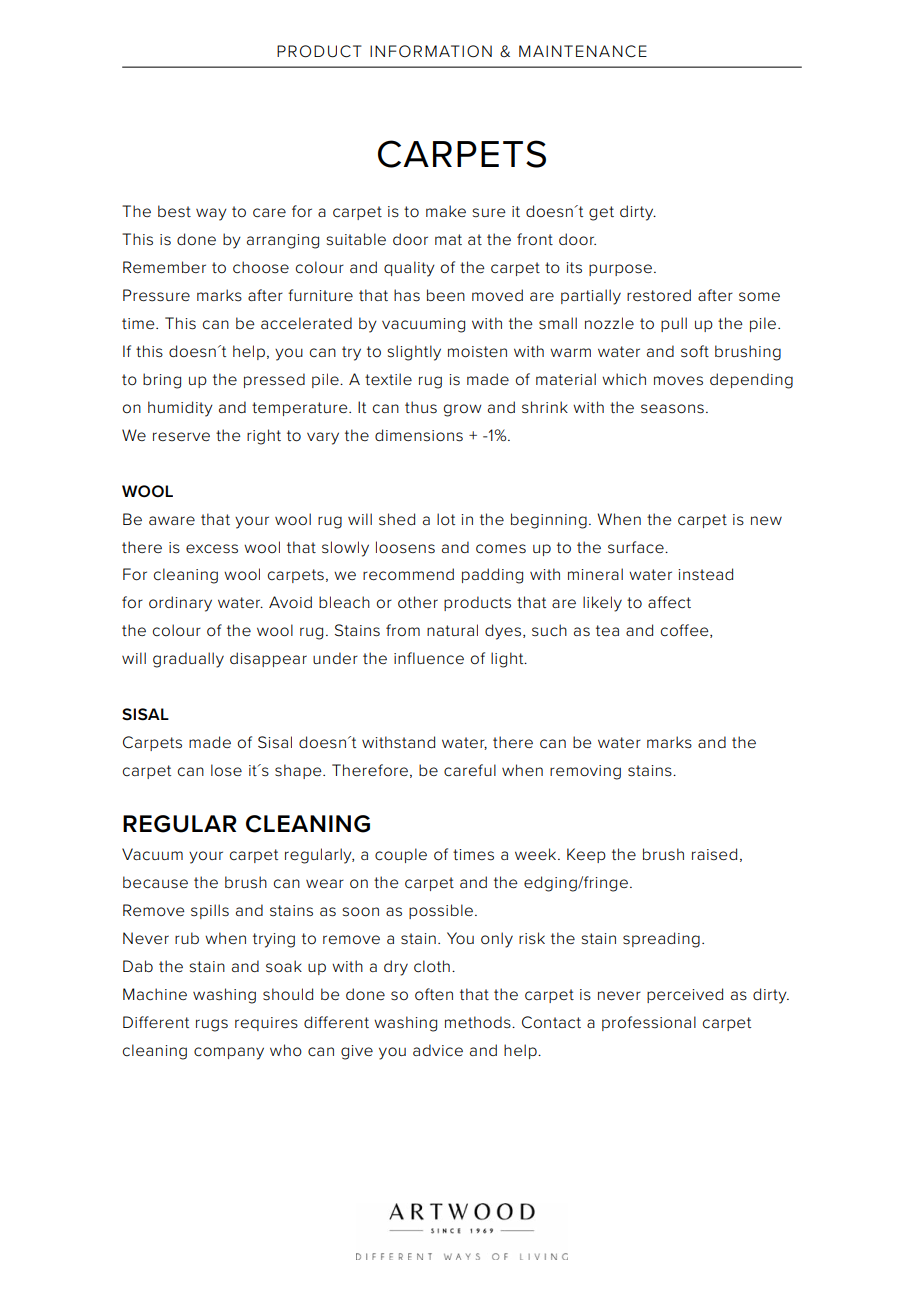 This image has height=1308, width=924. Describe the element at coordinates (226, 770) in the image. I see `lose` at that location.
